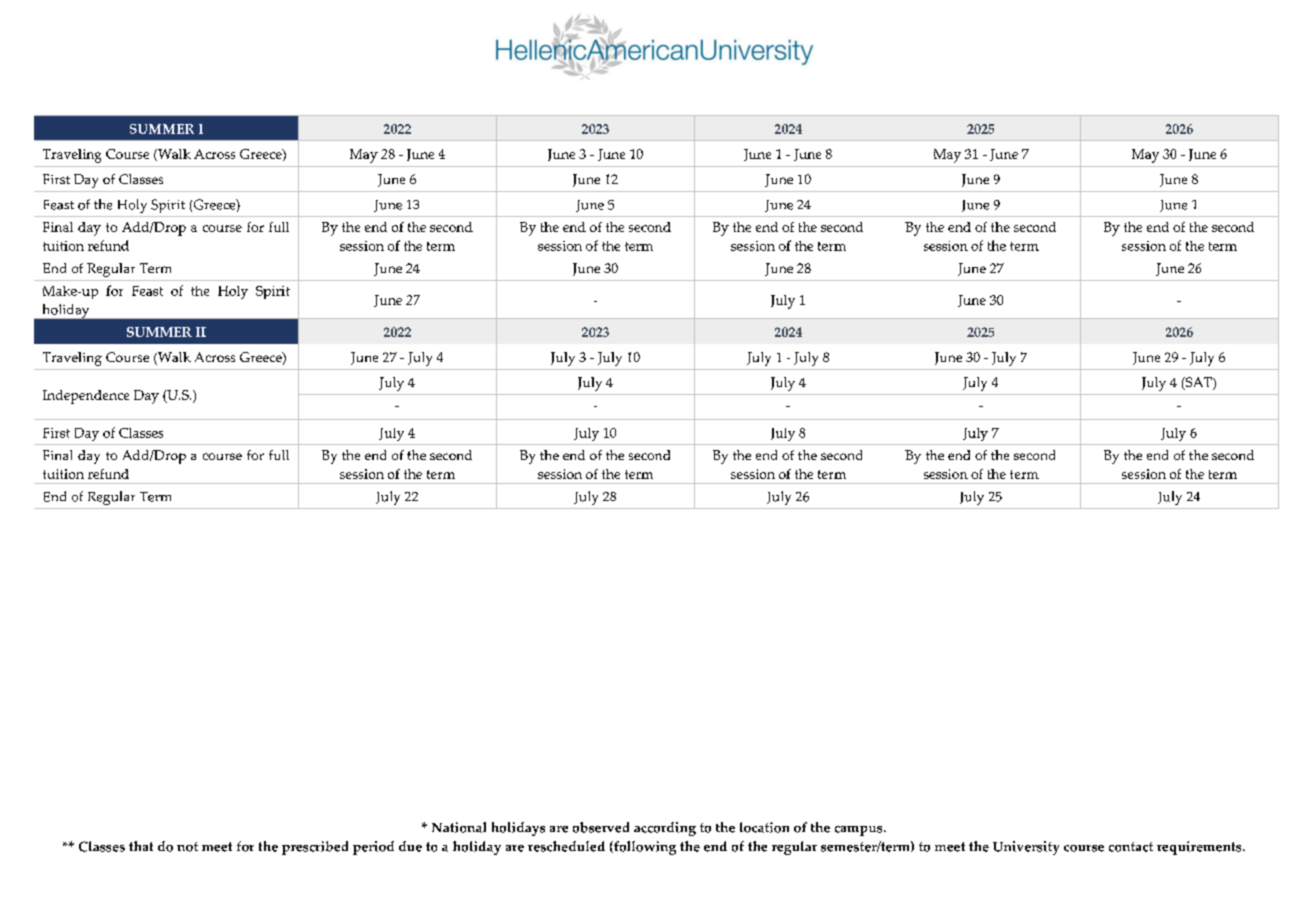 Image resolution: width=1308 pixels, height=924 pixels. I want to click on Independence, so click(86, 397).
